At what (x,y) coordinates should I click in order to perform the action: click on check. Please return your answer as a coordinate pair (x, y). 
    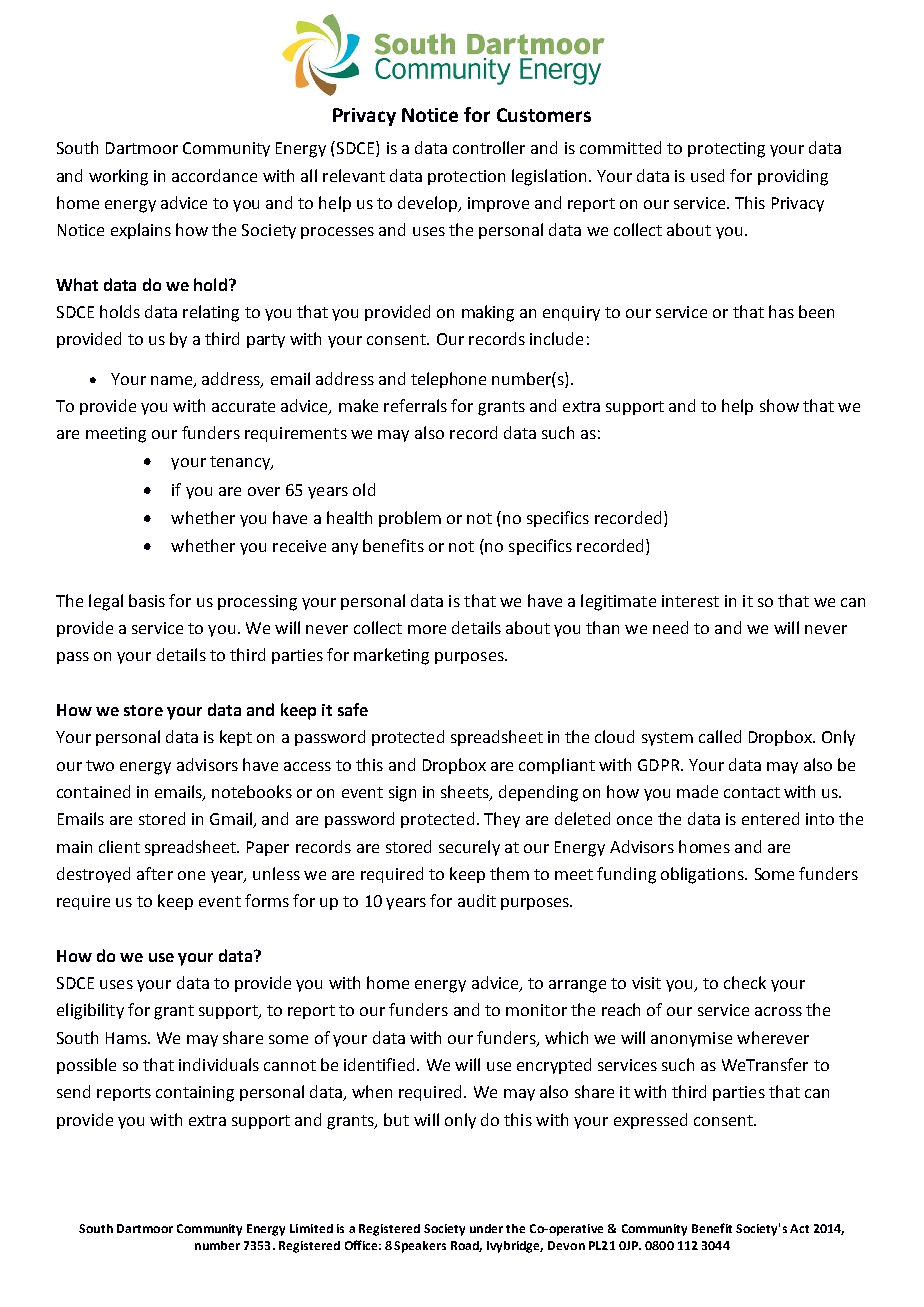
    Looking at the image, I should click on (745, 982).
